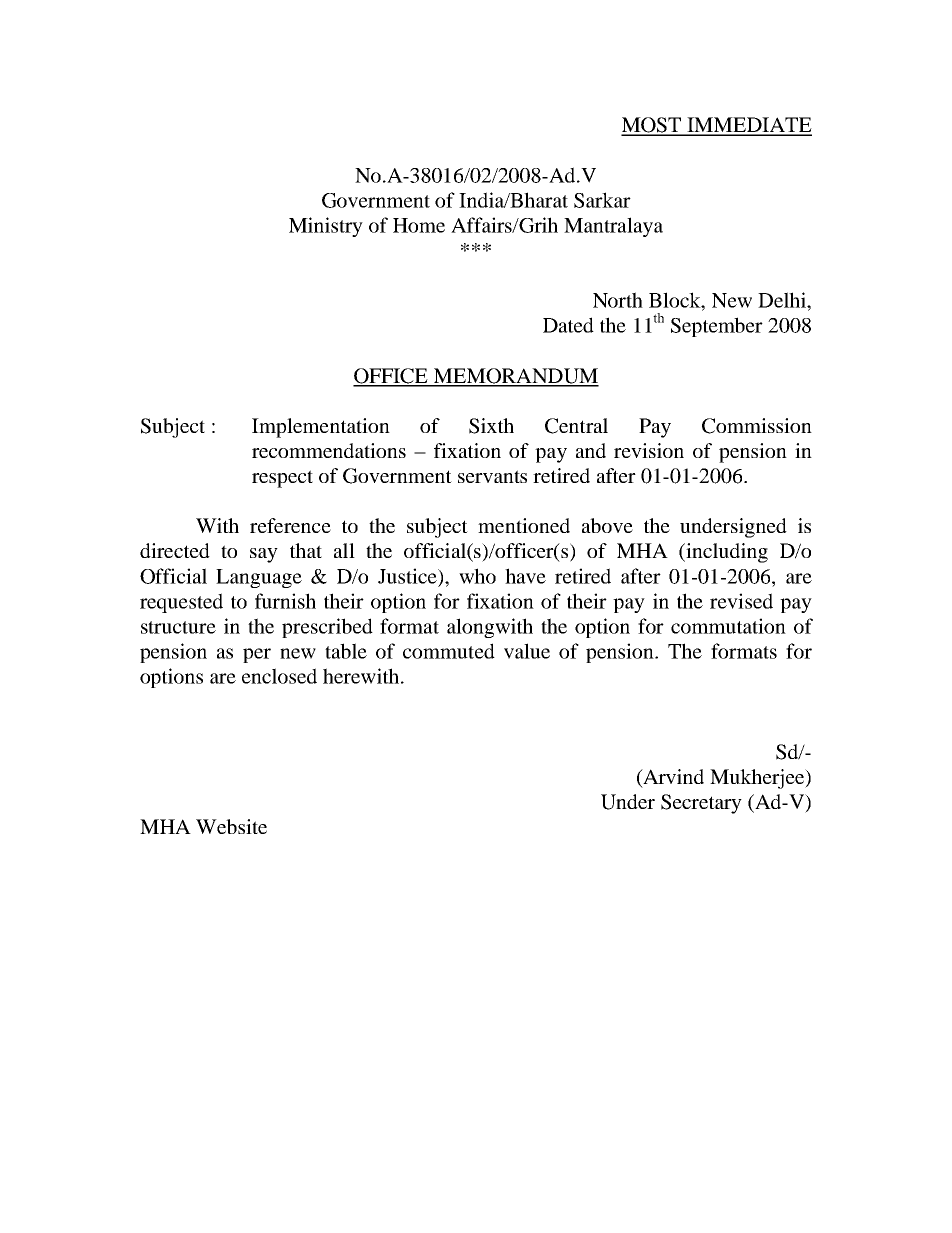  I want to click on servants, so click(492, 476).
